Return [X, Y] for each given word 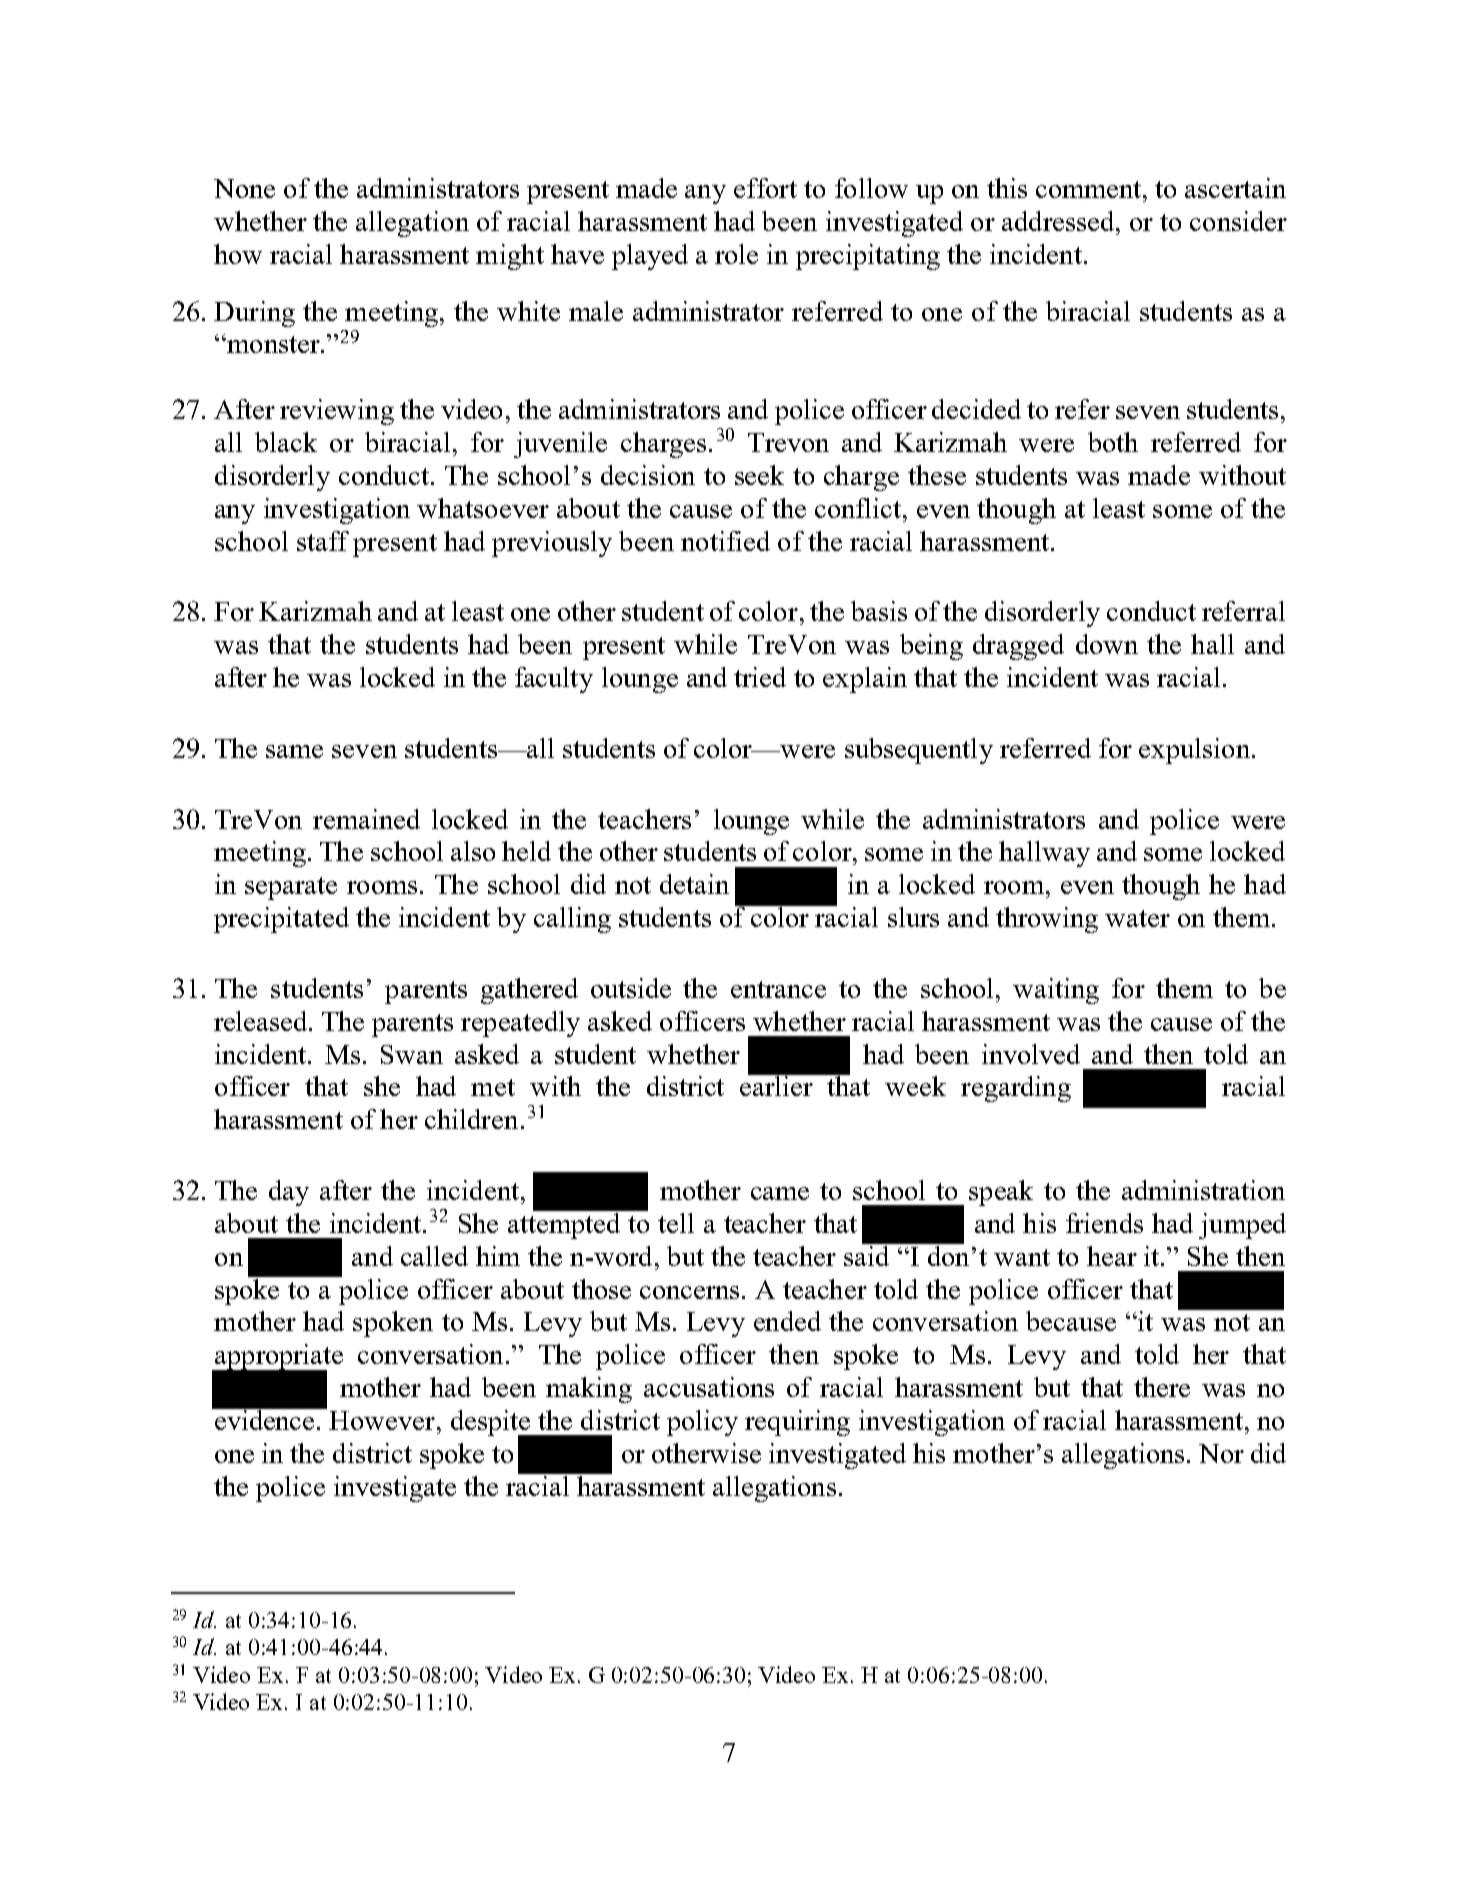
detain [694, 884]
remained [366, 819]
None [244, 188]
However [383, 1420]
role [736, 254]
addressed [1059, 221]
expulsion [1194, 751]
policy [702, 1423]
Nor [1221, 1453]
